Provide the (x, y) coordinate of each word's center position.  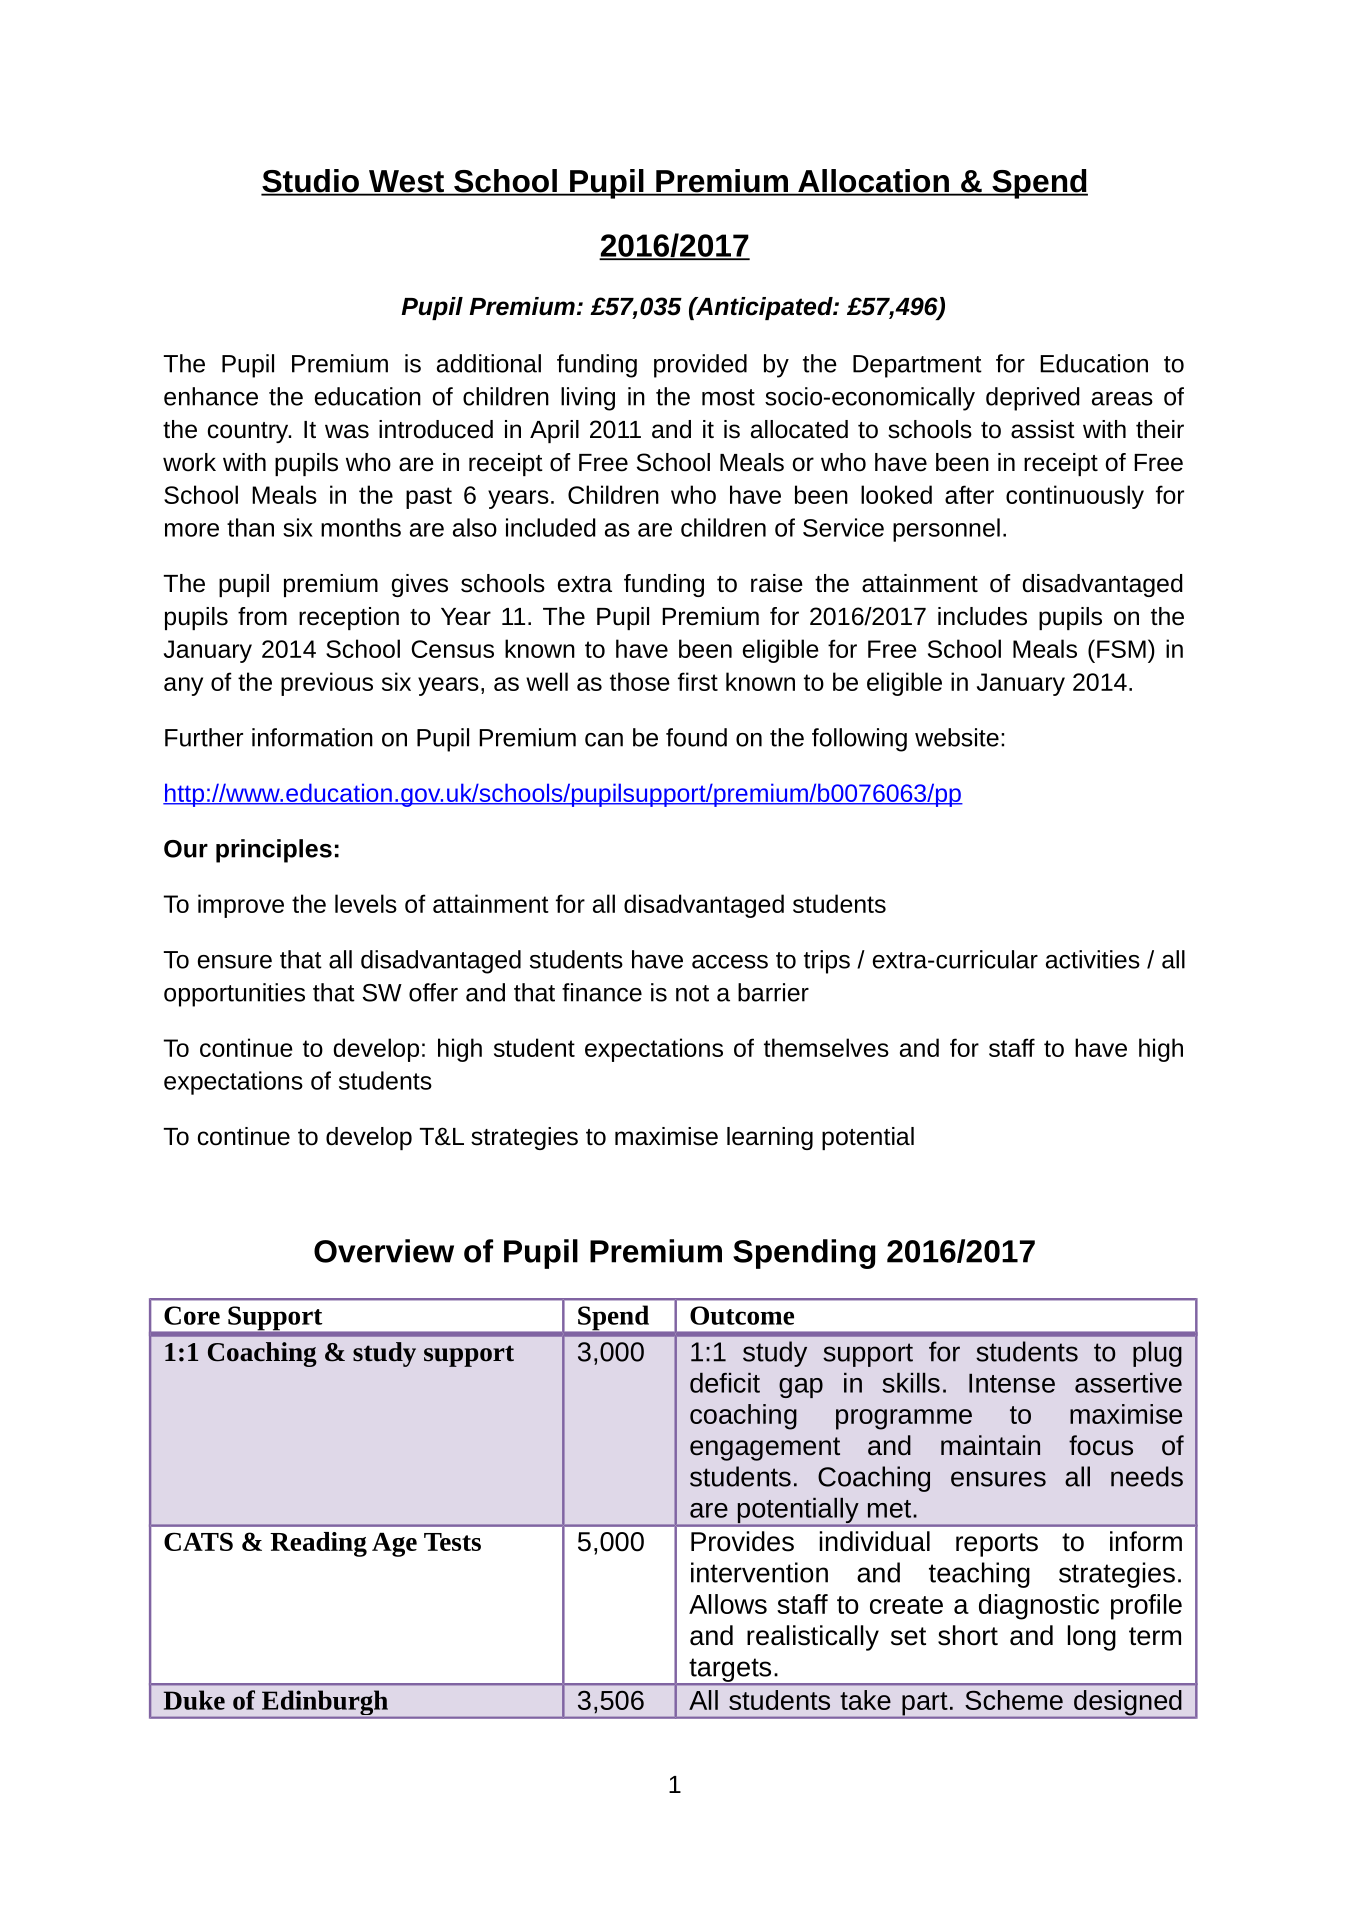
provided (700, 366)
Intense (1012, 1383)
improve (241, 906)
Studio (311, 182)
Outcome (742, 1315)
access (730, 962)
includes (982, 616)
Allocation (873, 182)
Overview (384, 1251)
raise (777, 583)
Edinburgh (325, 1704)
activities (1093, 959)
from (262, 616)
